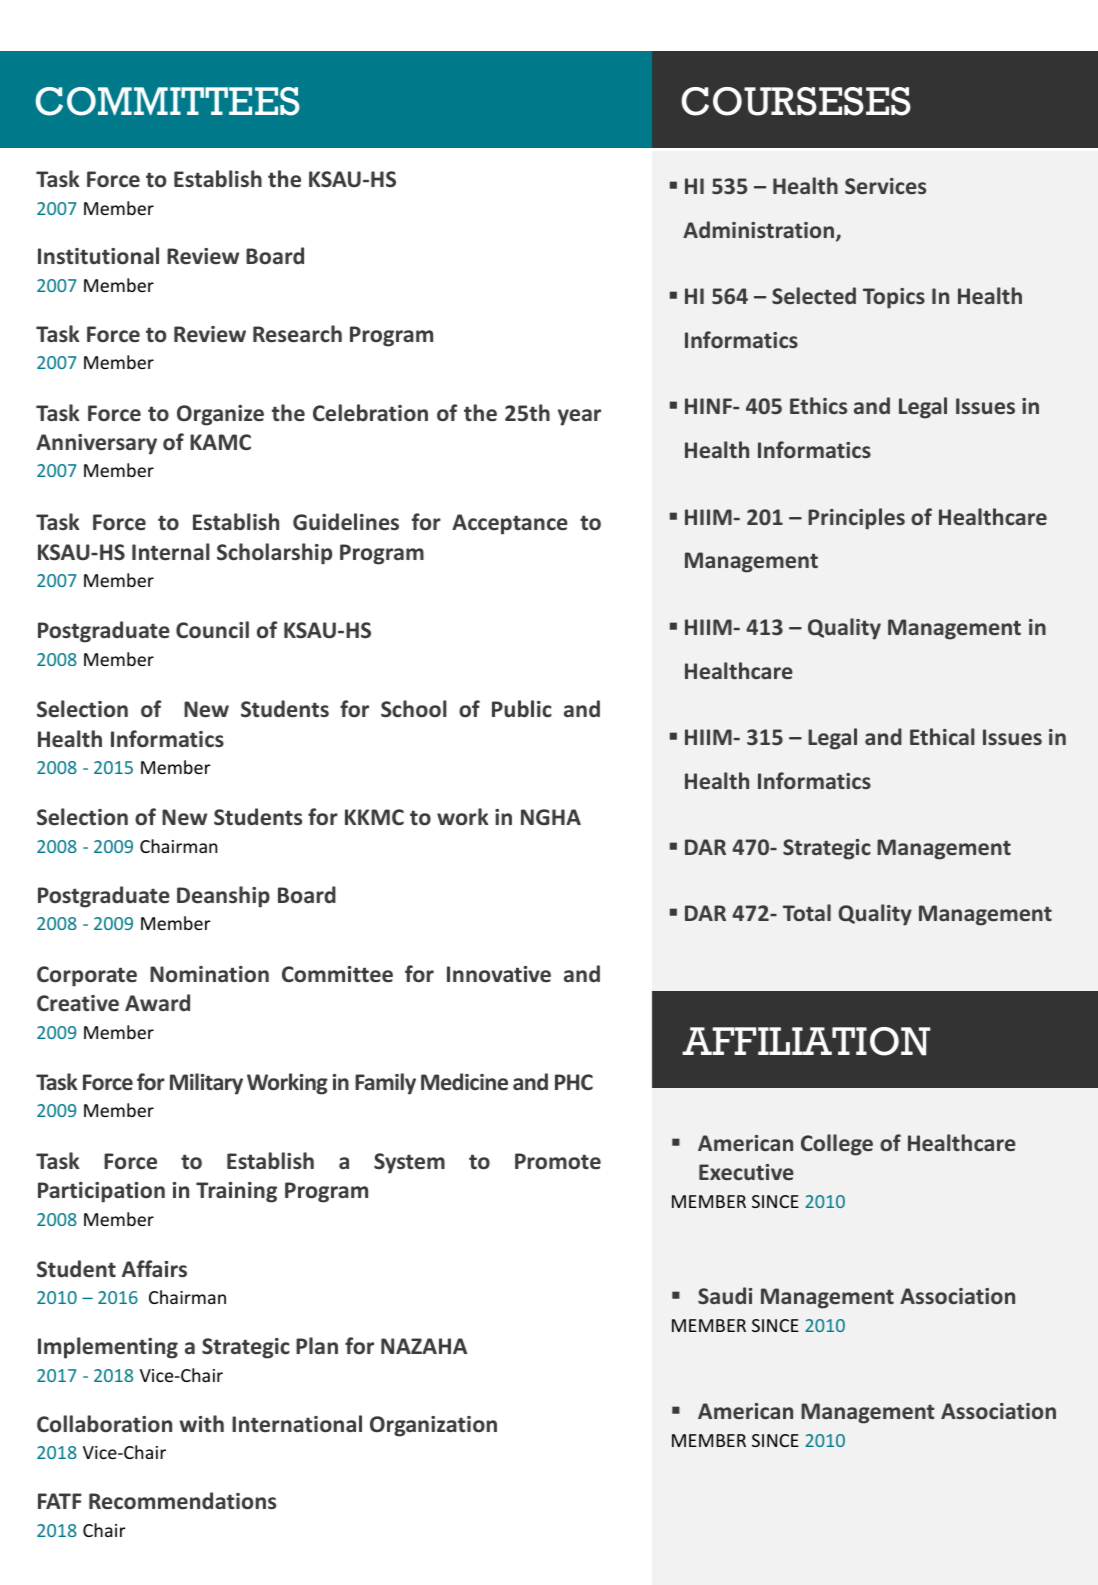 The width and height of the image is (1098, 1585). What do you see at coordinates (856, 519) in the image?
I see `Principles` at bounding box center [856, 519].
